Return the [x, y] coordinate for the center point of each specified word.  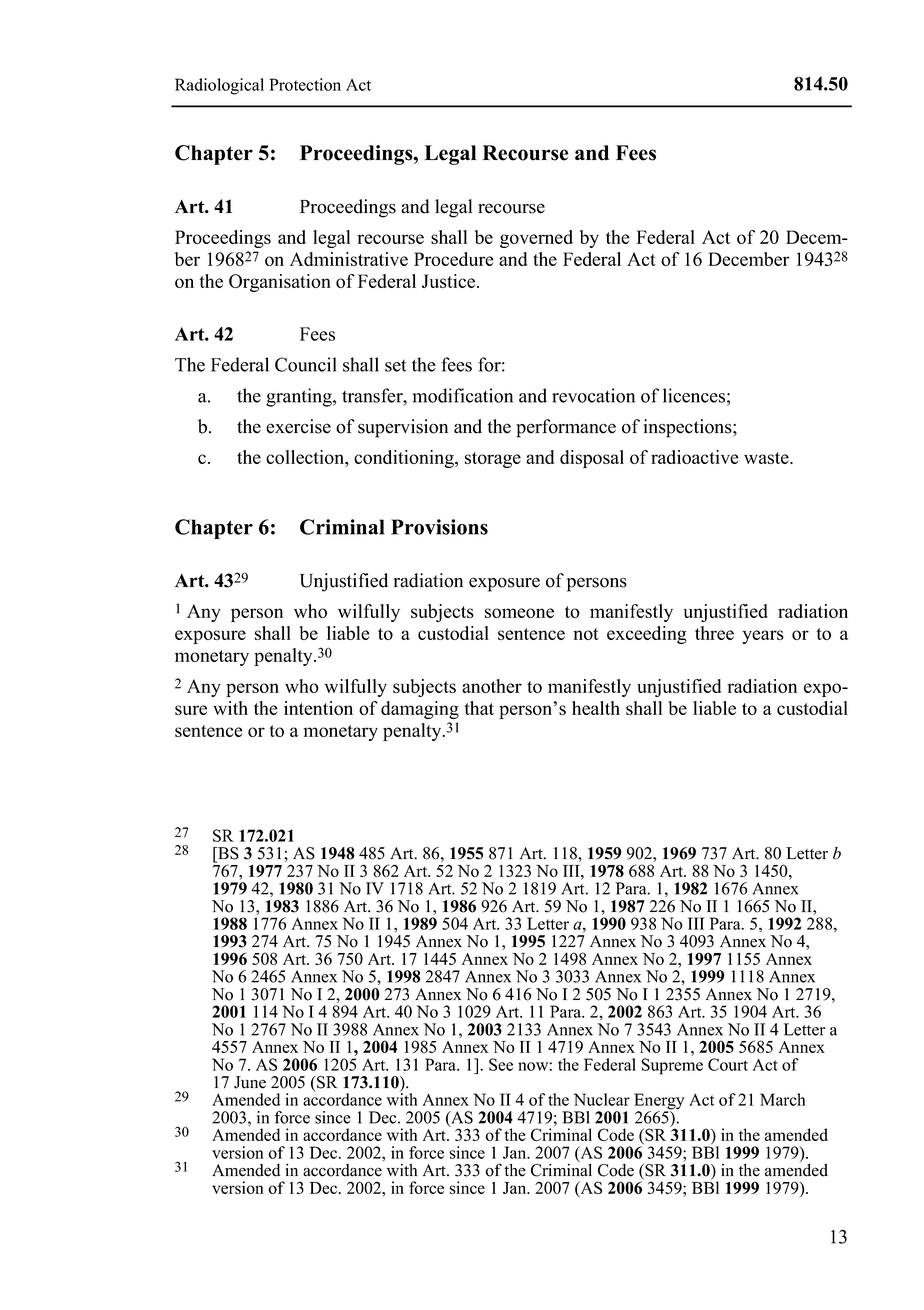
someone [519, 613]
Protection [305, 84]
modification [462, 395]
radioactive [695, 457]
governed [536, 239]
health [596, 708]
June [250, 1082]
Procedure [454, 259]
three [714, 633]
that [479, 708]
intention [318, 708]
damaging [420, 710]
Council [305, 364]
